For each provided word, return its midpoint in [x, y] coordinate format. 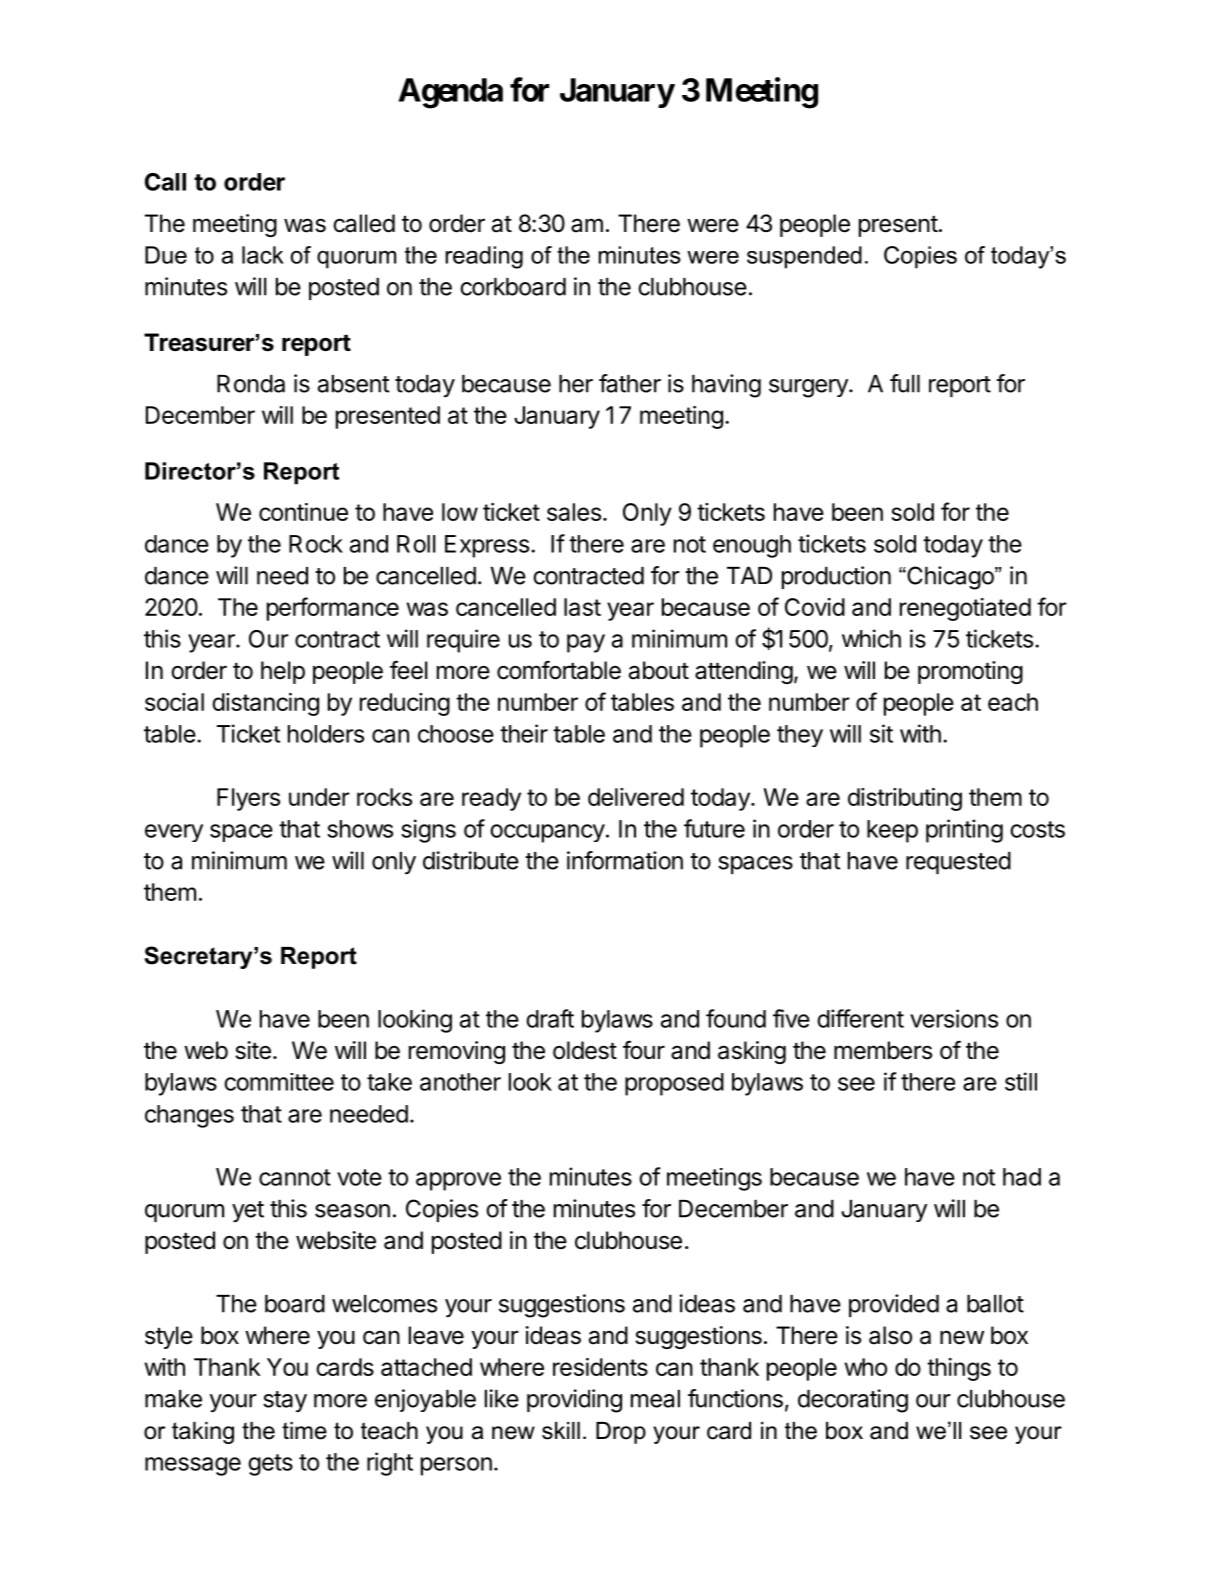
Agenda [450, 93]
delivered [636, 797]
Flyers [248, 799]
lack [263, 255]
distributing [905, 799]
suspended [804, 257]
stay [285, 1402]
